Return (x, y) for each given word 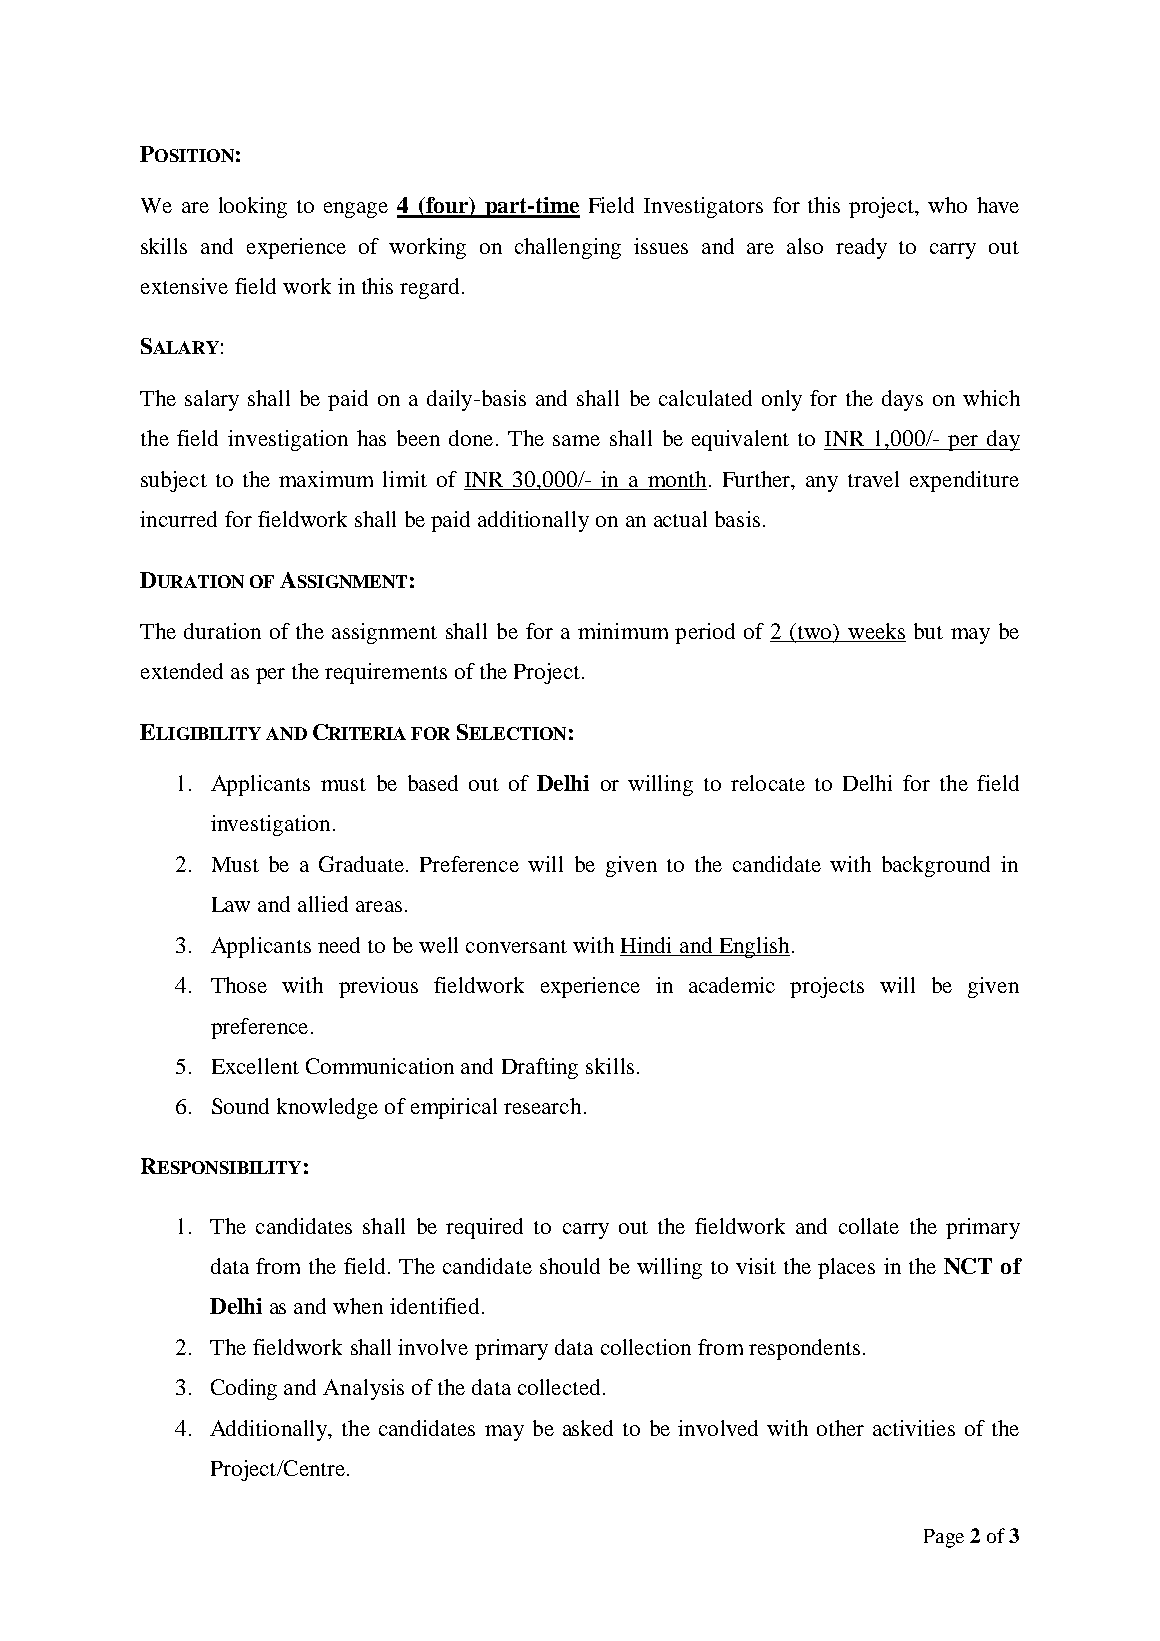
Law (231, 904)
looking (253, 207)
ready (861, 248)
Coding (244, 1389)
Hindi (646, 945)
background (936, 866)
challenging (568, 248)
